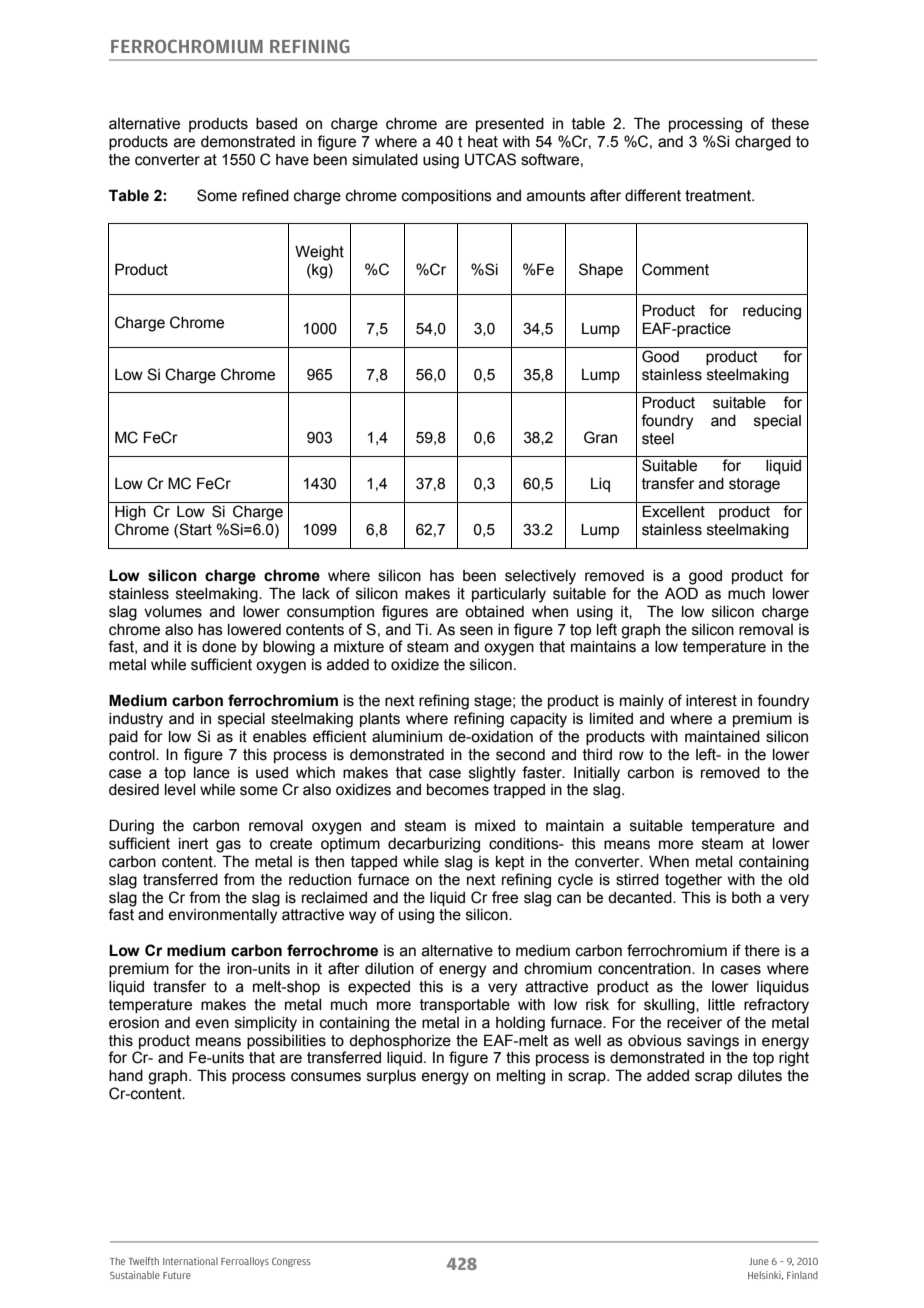 The height and width of the screenshot is (1308, 924). I want to click on Gran, so click(600, 437).
